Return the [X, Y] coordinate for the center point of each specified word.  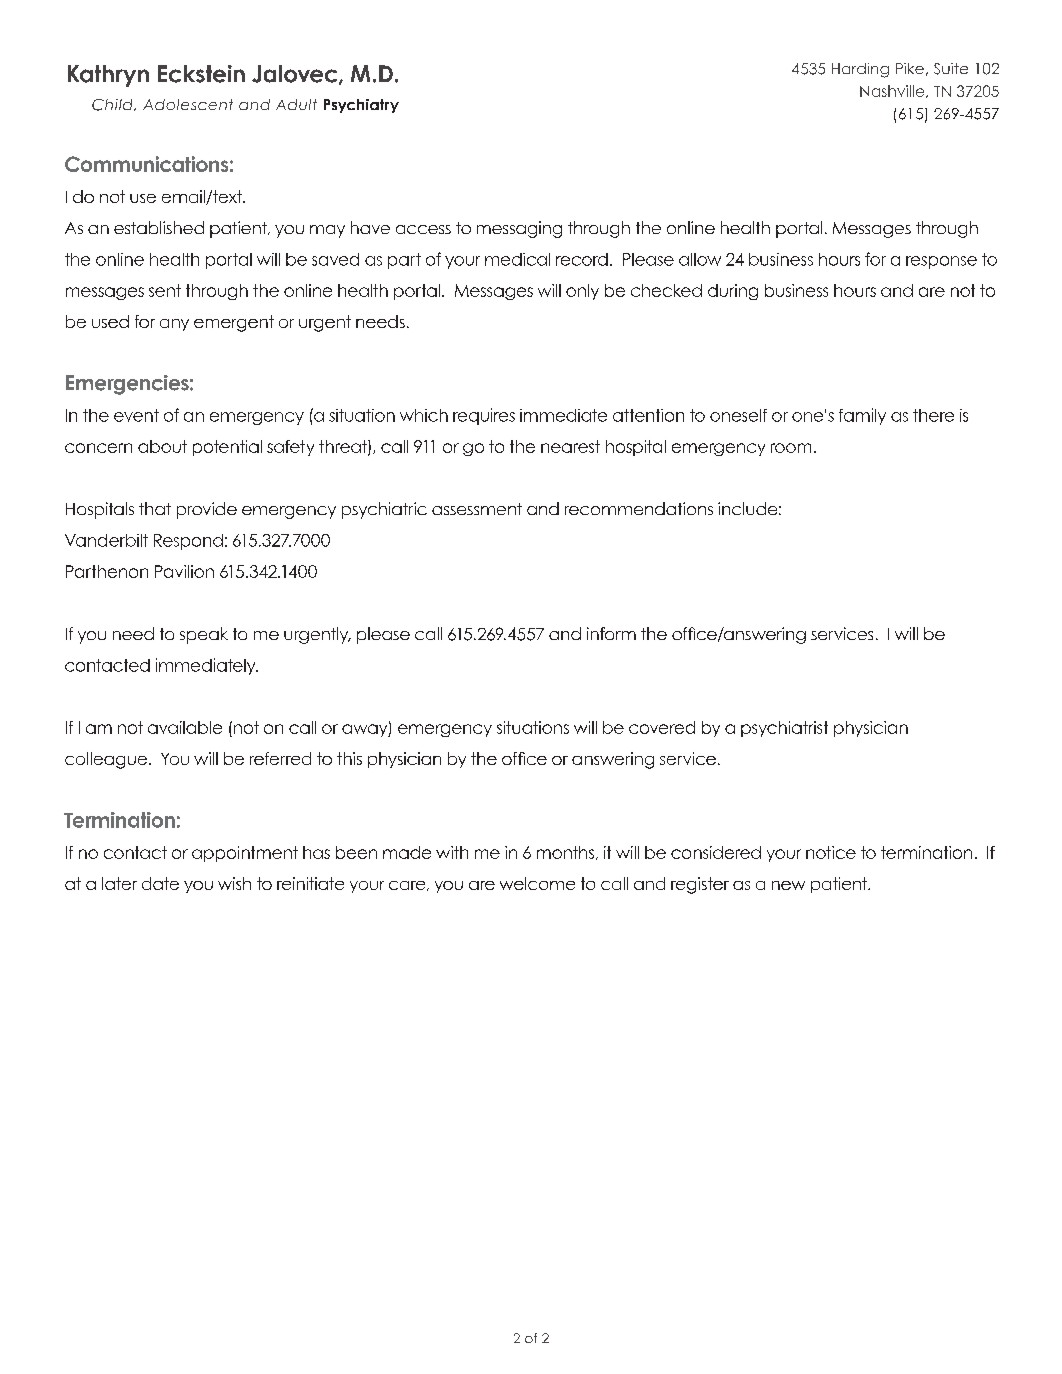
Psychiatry [361, 106]
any [174, 325]
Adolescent [188, 104]
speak [204, 635]
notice [831, 852]
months [567, 853]
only [582, 292]
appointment [245, 854]
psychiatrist [784, 729]
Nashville [893, 91]
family [862, 416]
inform [611, 633]
